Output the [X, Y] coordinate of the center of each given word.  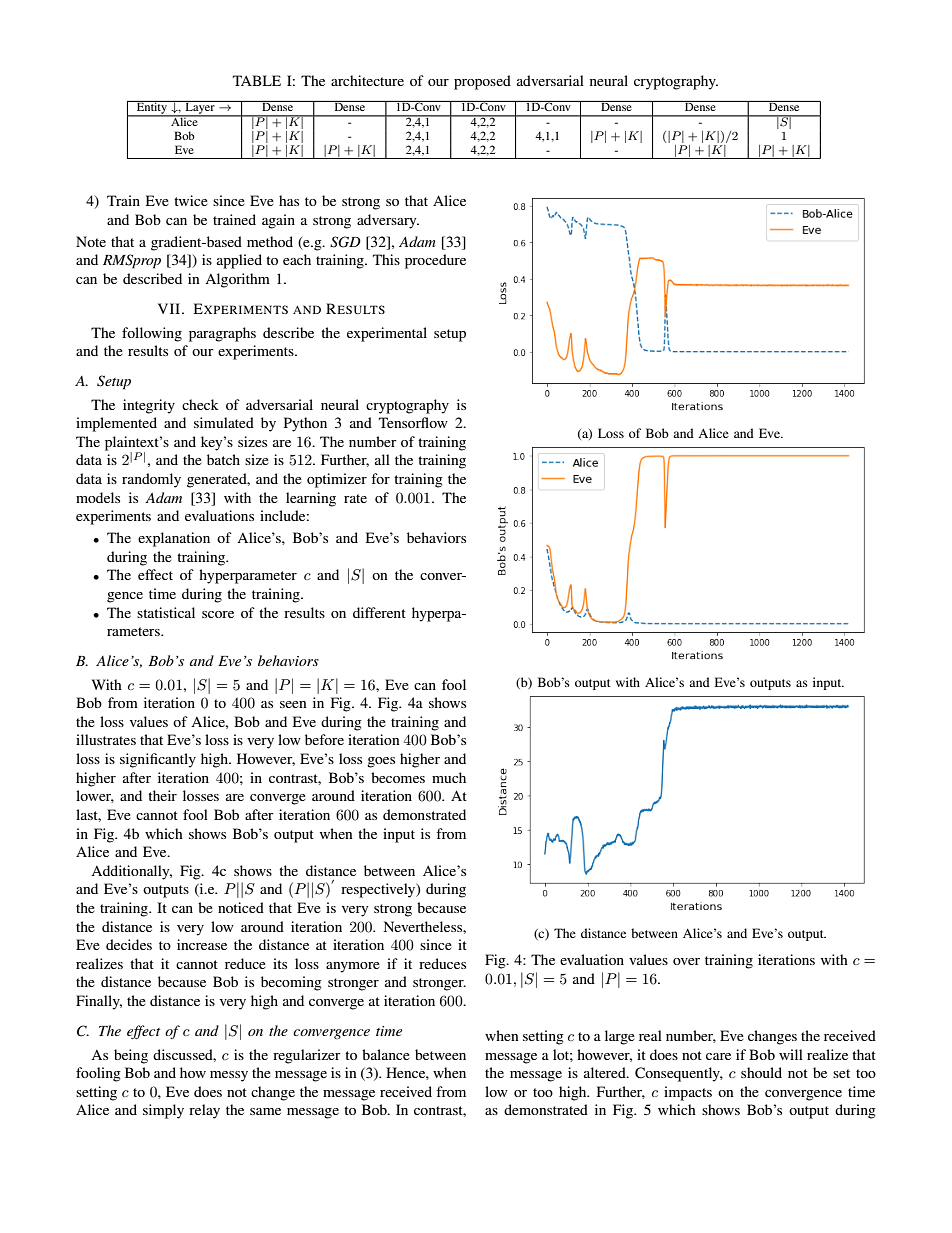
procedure [435, 261]
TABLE [257, 80]
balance [386, 1054]
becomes [398, 777]
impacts [688, 1093]
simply [163, 1111]
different [379, 612]
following [152, 334]
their [162, 795]
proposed [482, 82]
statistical [166, 612]
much [449, 777]
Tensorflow [413, 422]
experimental [387, 334]
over [686, 961]
